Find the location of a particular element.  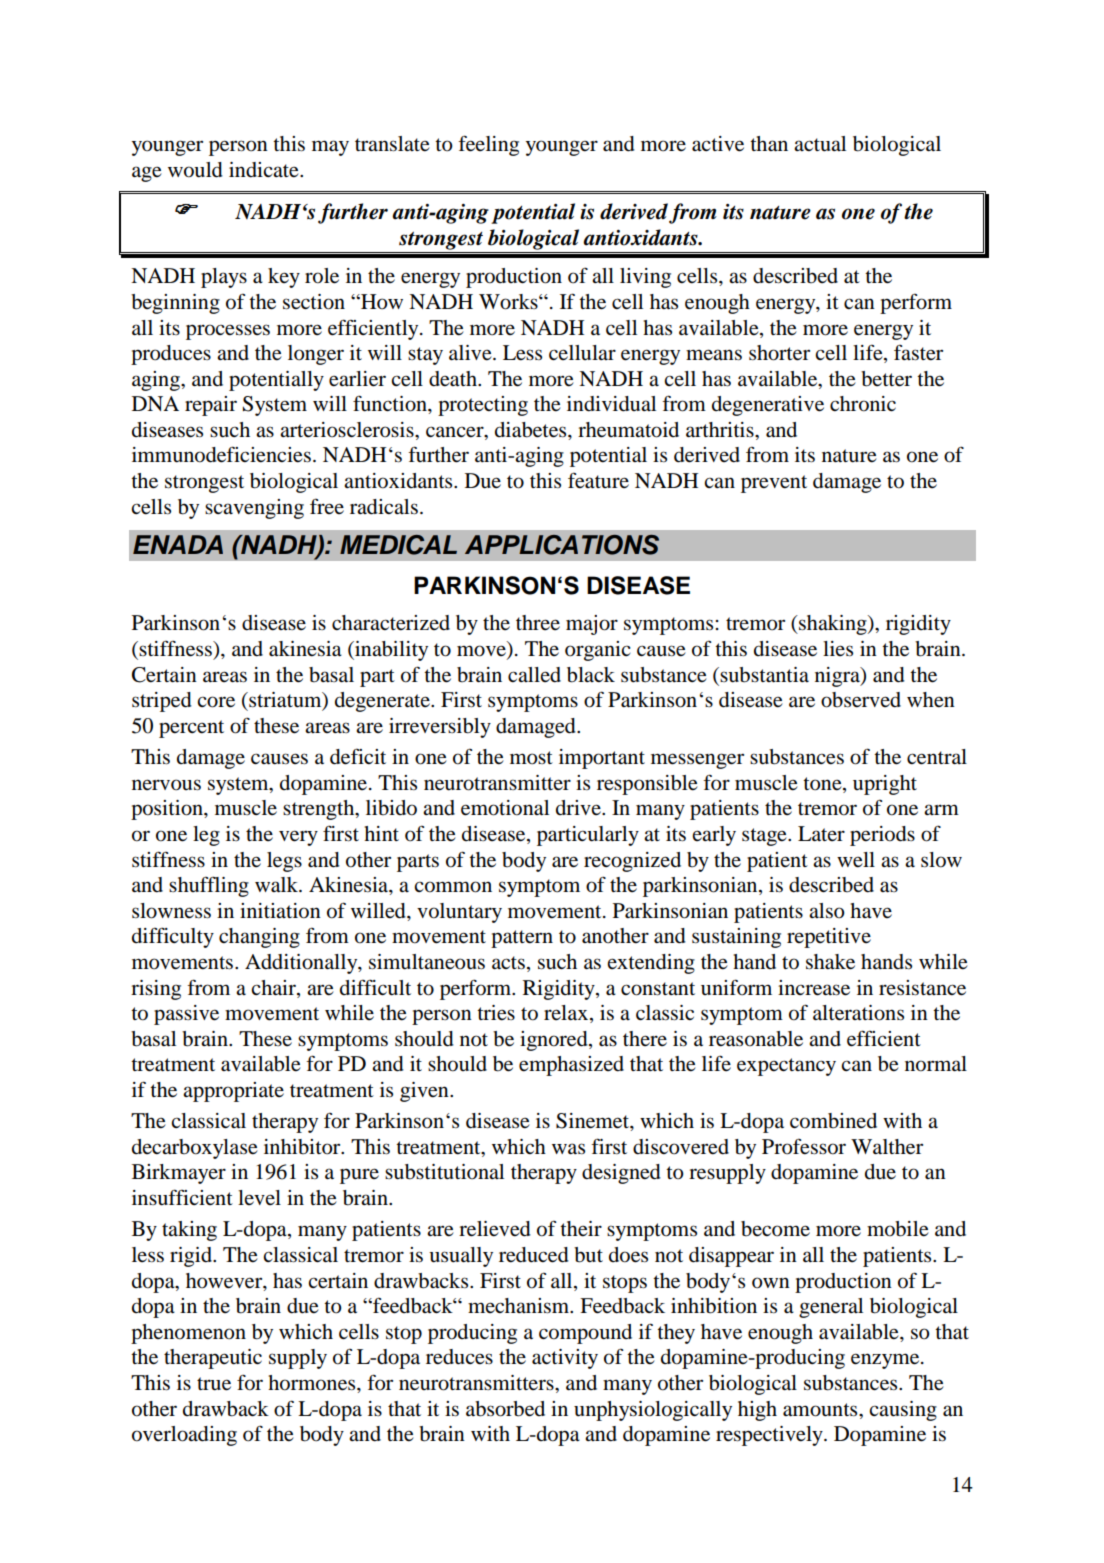

true is located at coordinates (214, 1384).
